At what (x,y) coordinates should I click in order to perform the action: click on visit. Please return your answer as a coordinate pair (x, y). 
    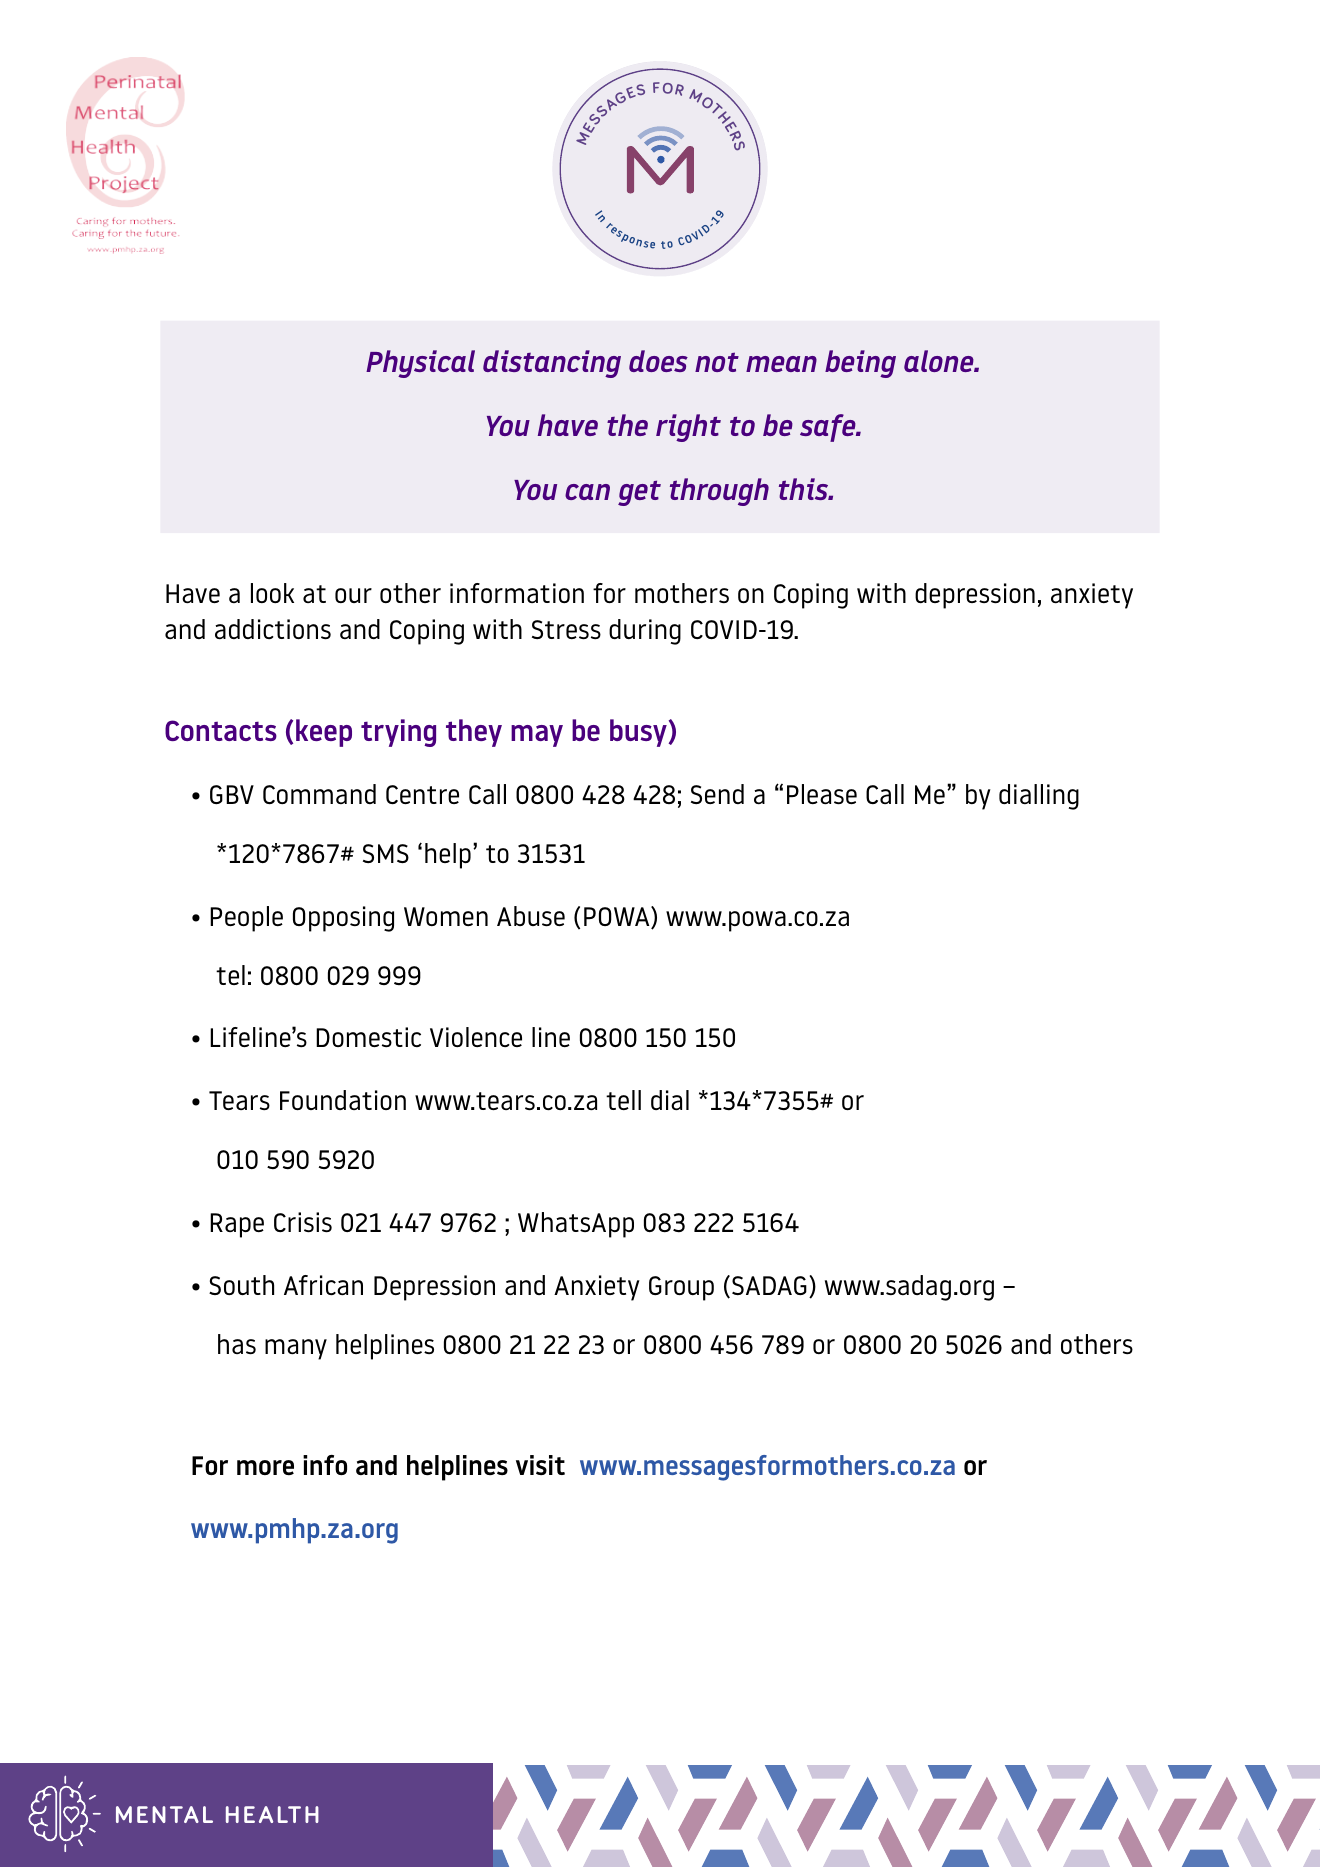
    Looking at the image, I should click on (540, 1465).
